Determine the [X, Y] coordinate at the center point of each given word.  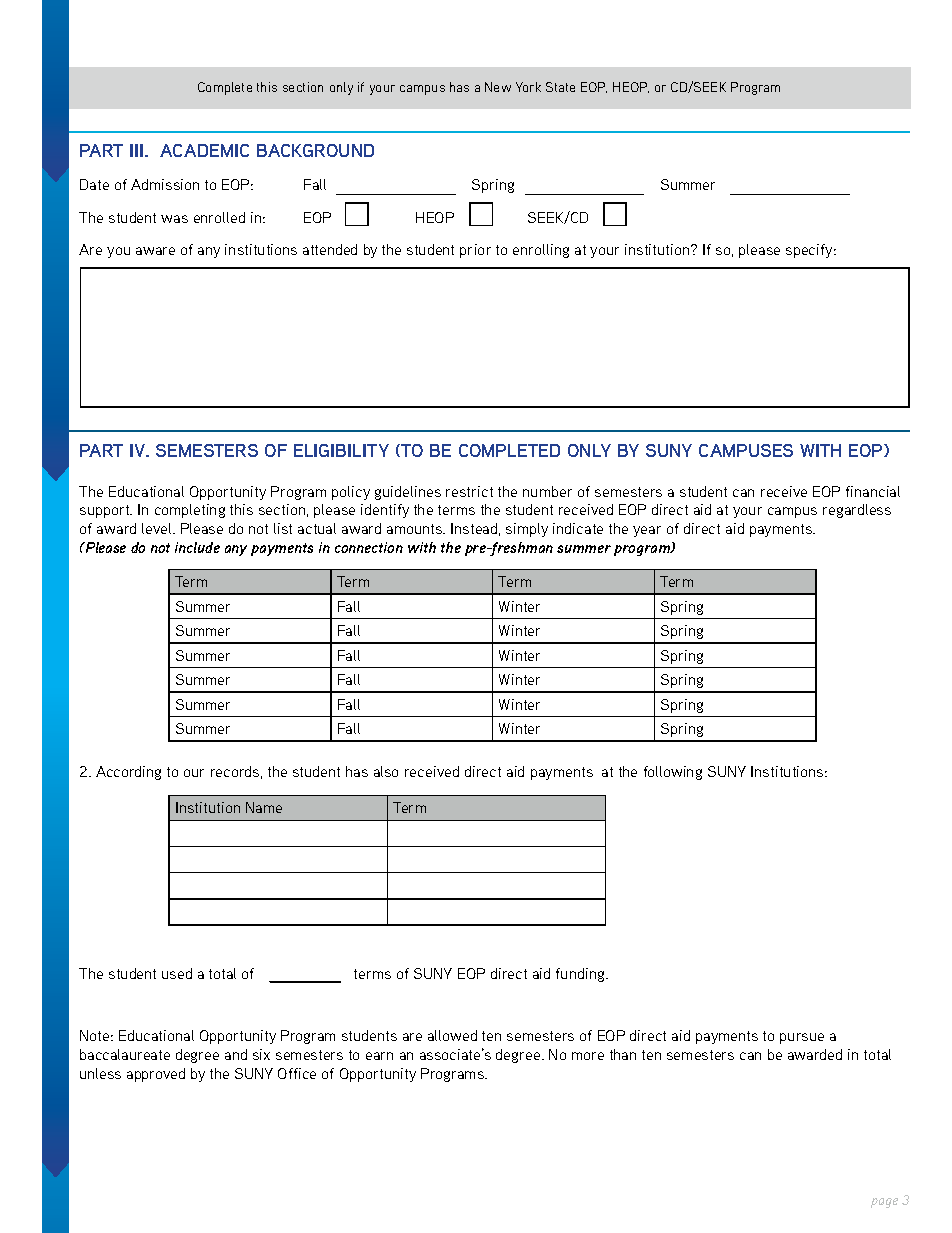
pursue [802, 1038]
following [673, 773]
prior [475, 251]
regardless [857, 511]
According [128, 773]
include [197, 547]
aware [155, 251]
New [498, 87]
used [177, 973]
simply [527, 530]
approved [156, 1075]
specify [810, 251]
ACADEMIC [204, 150]
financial [873, 491]
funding [581, 975]
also [386, 771]
